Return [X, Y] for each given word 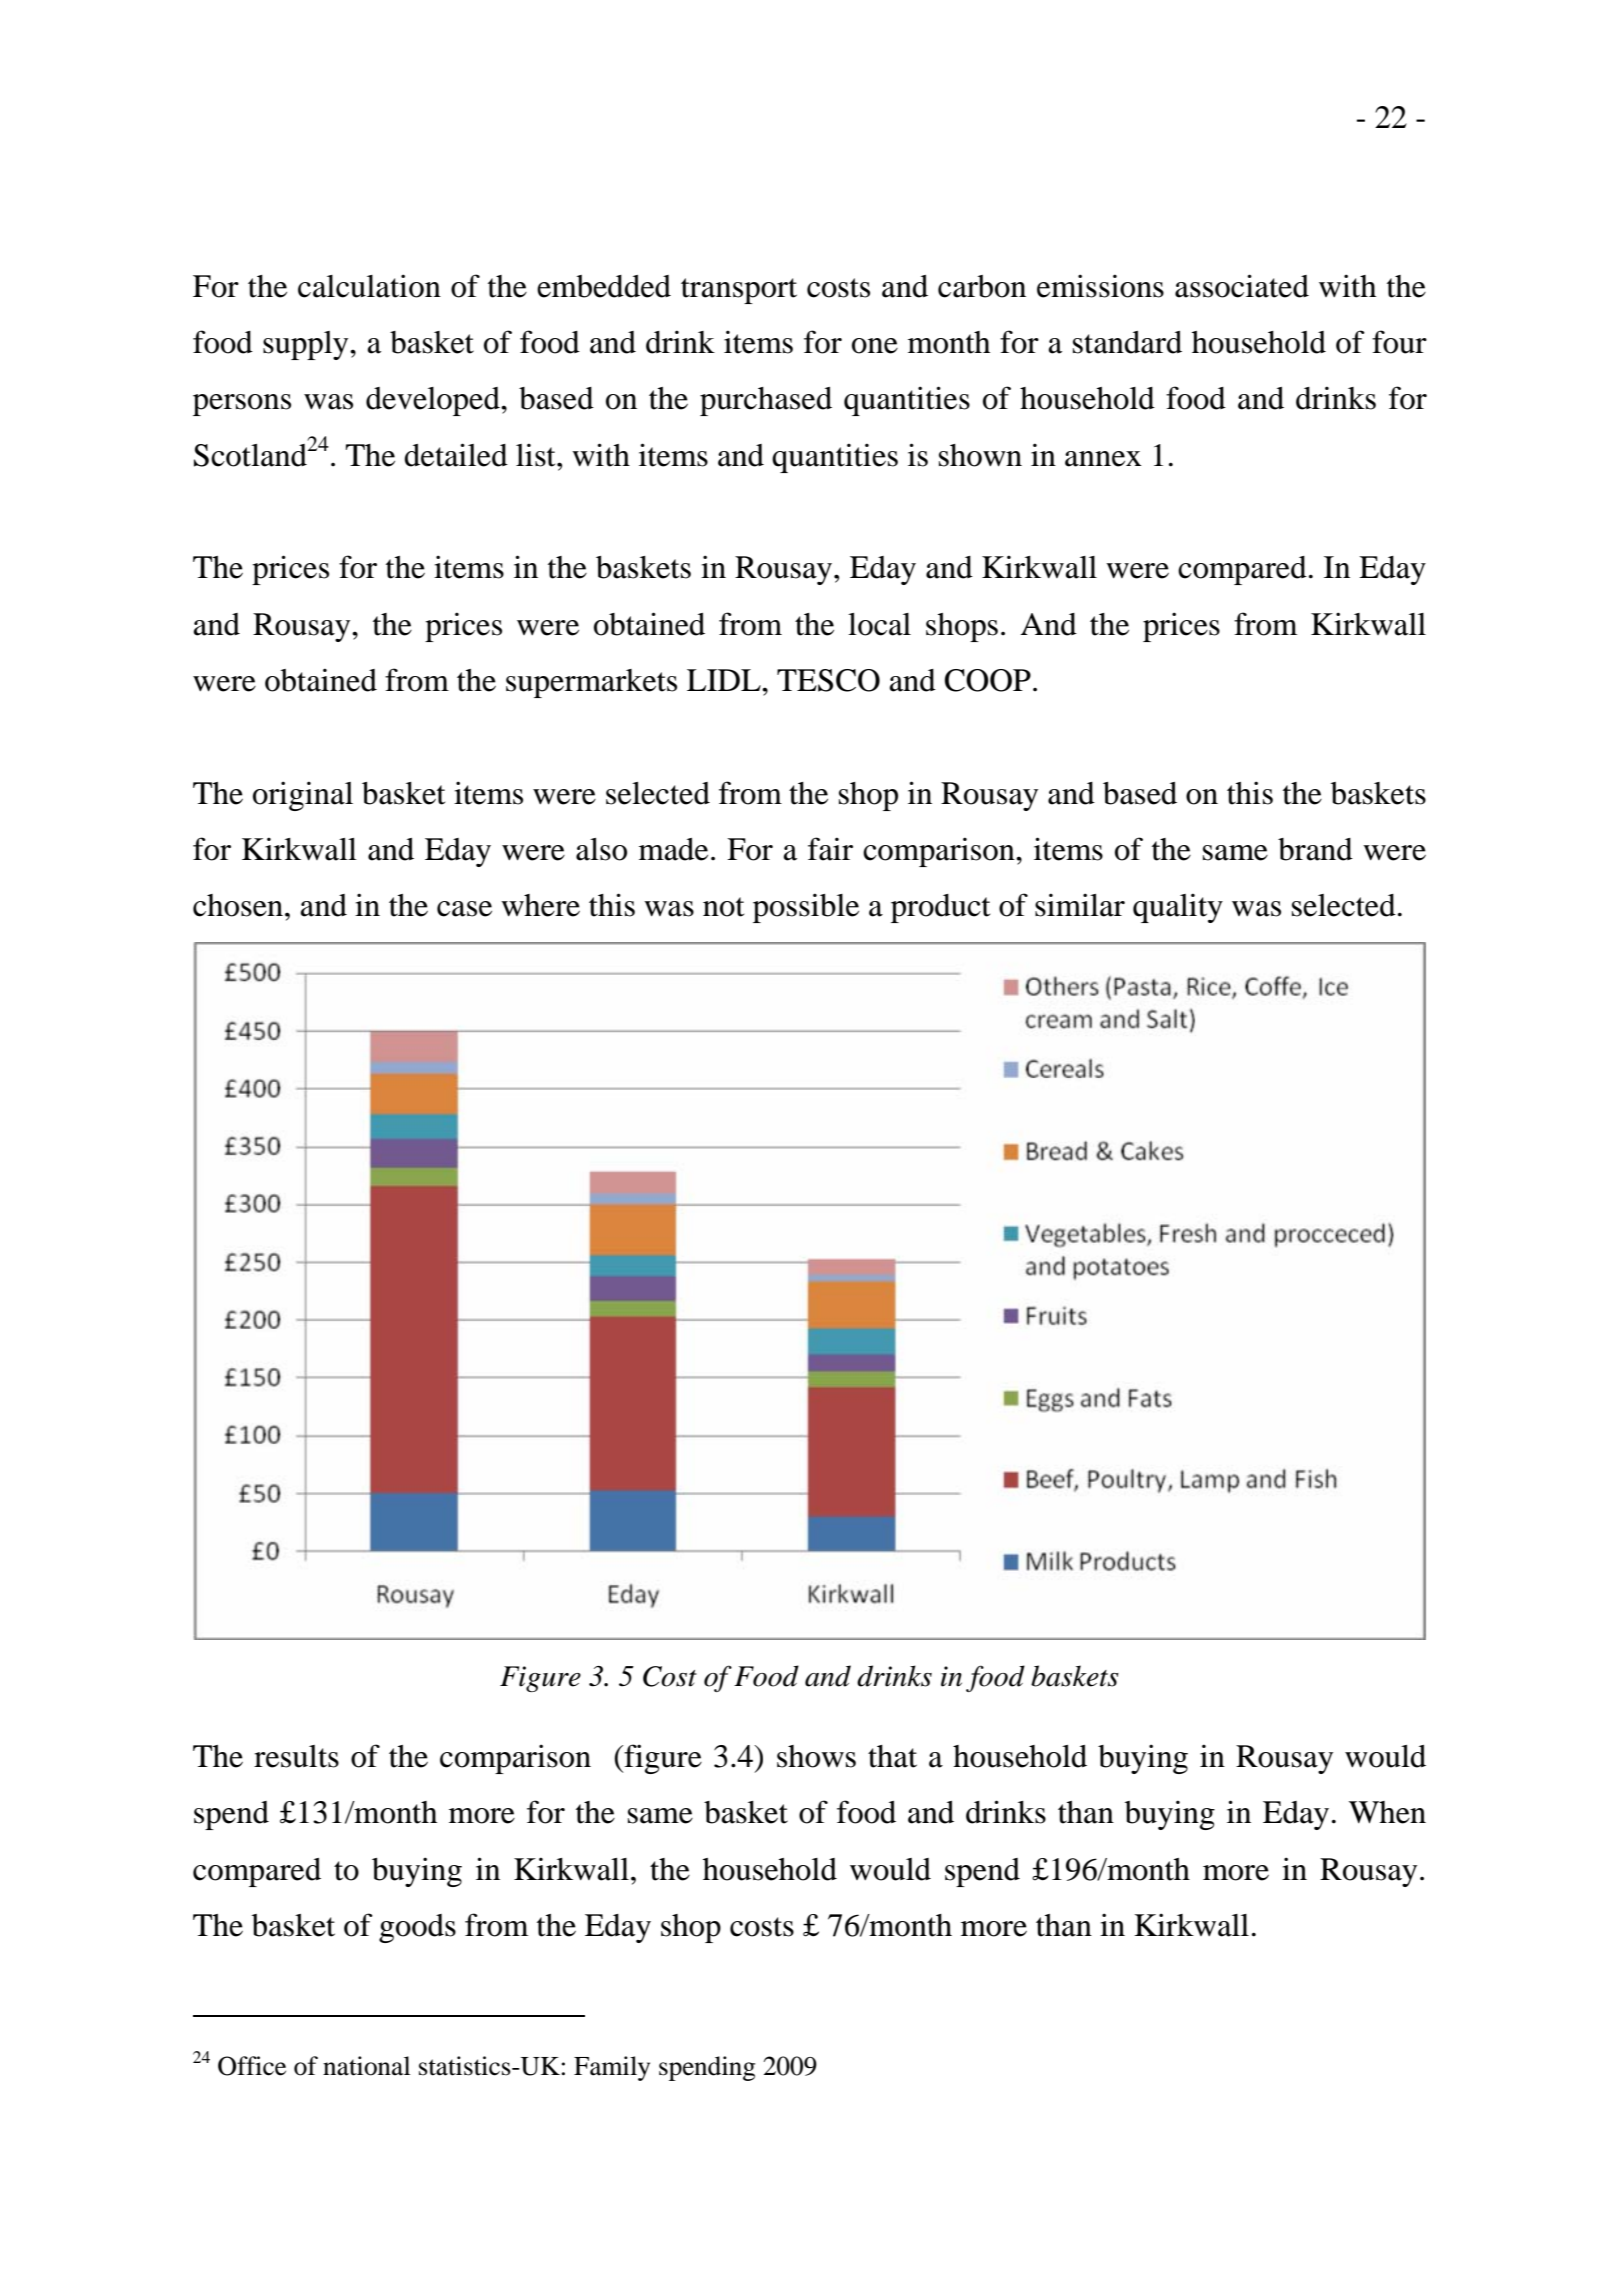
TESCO [828, 680]
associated [1242, 286]
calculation [369, 286]
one [875, 346]
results [296, 1756]
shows [816, 1756]
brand [1315, 849]
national [366, 2066]
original [303, 796]
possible [806, 908]
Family [612, 2068]
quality [1178, 908]
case [464, 909]
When [1387, 1812]
